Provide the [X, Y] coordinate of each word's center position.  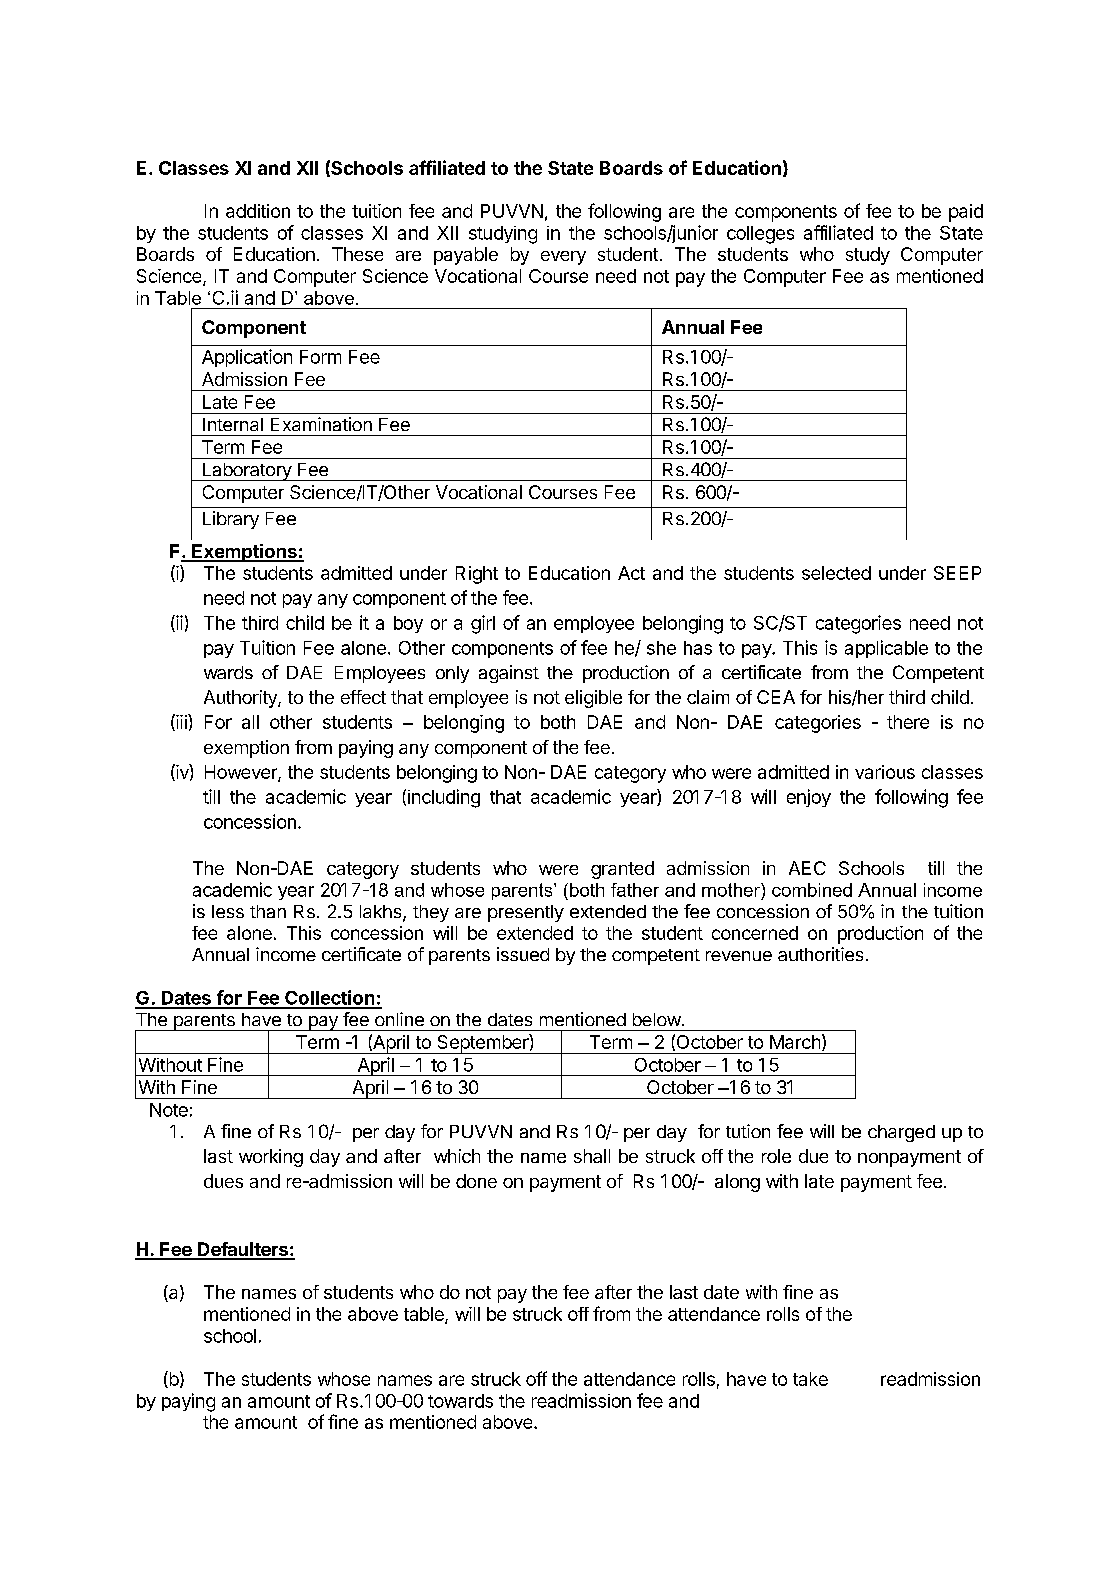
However [242, 773]
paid [966, 213]
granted [622, 870]
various [885, 772]
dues [223, 1181]
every [563, 258]
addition [258, 211]
